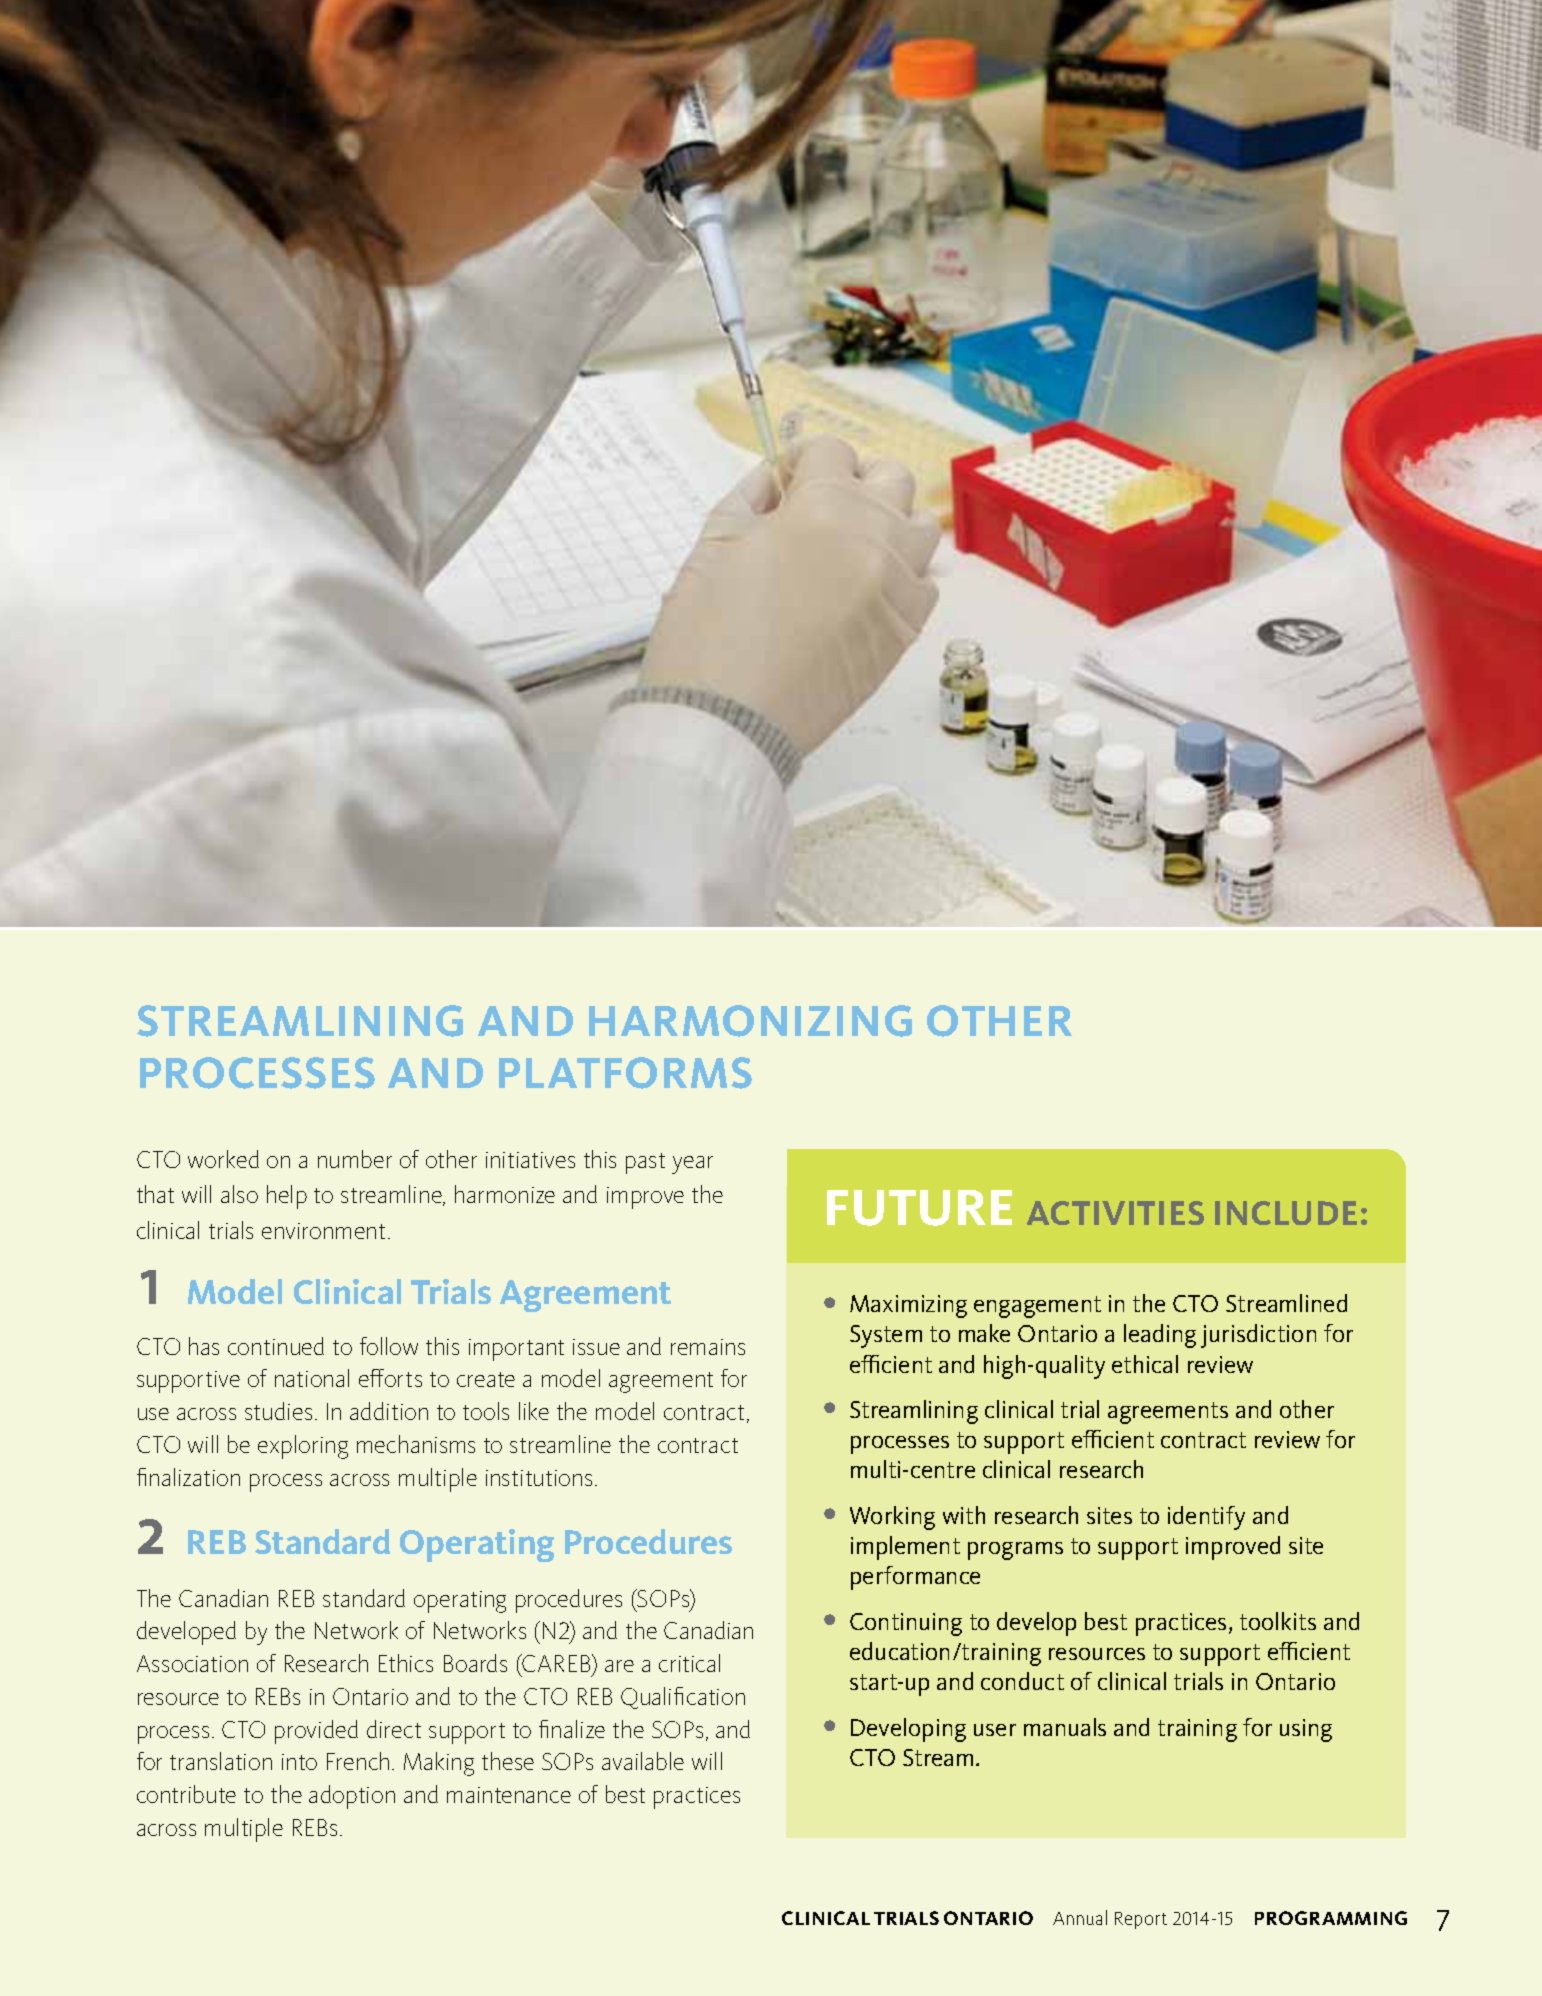 This document has height=1996, width=1542. I want to click on ethical, so click(1145, 1364).
